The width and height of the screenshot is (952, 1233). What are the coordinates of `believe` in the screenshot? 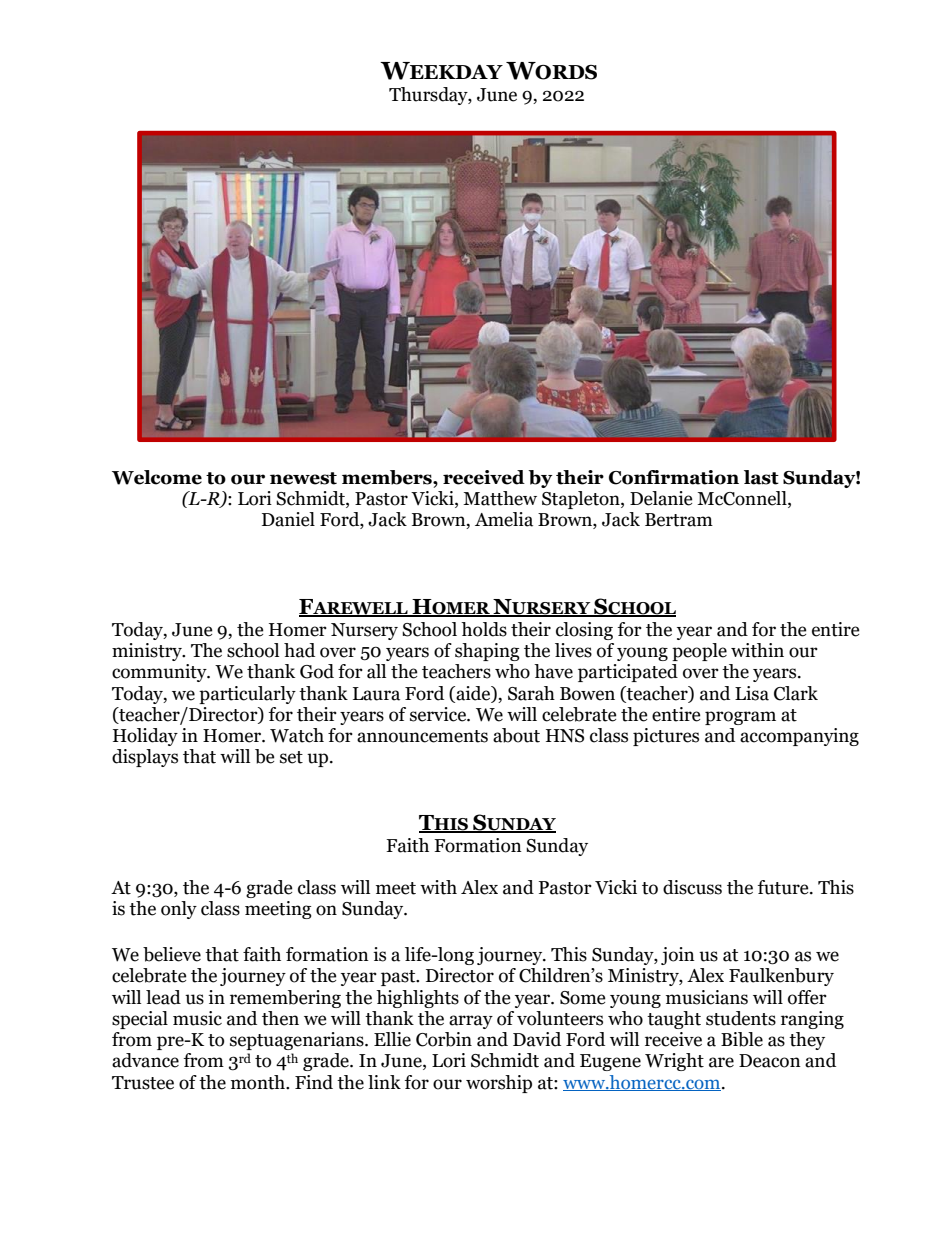 It's located at (172, 954).
